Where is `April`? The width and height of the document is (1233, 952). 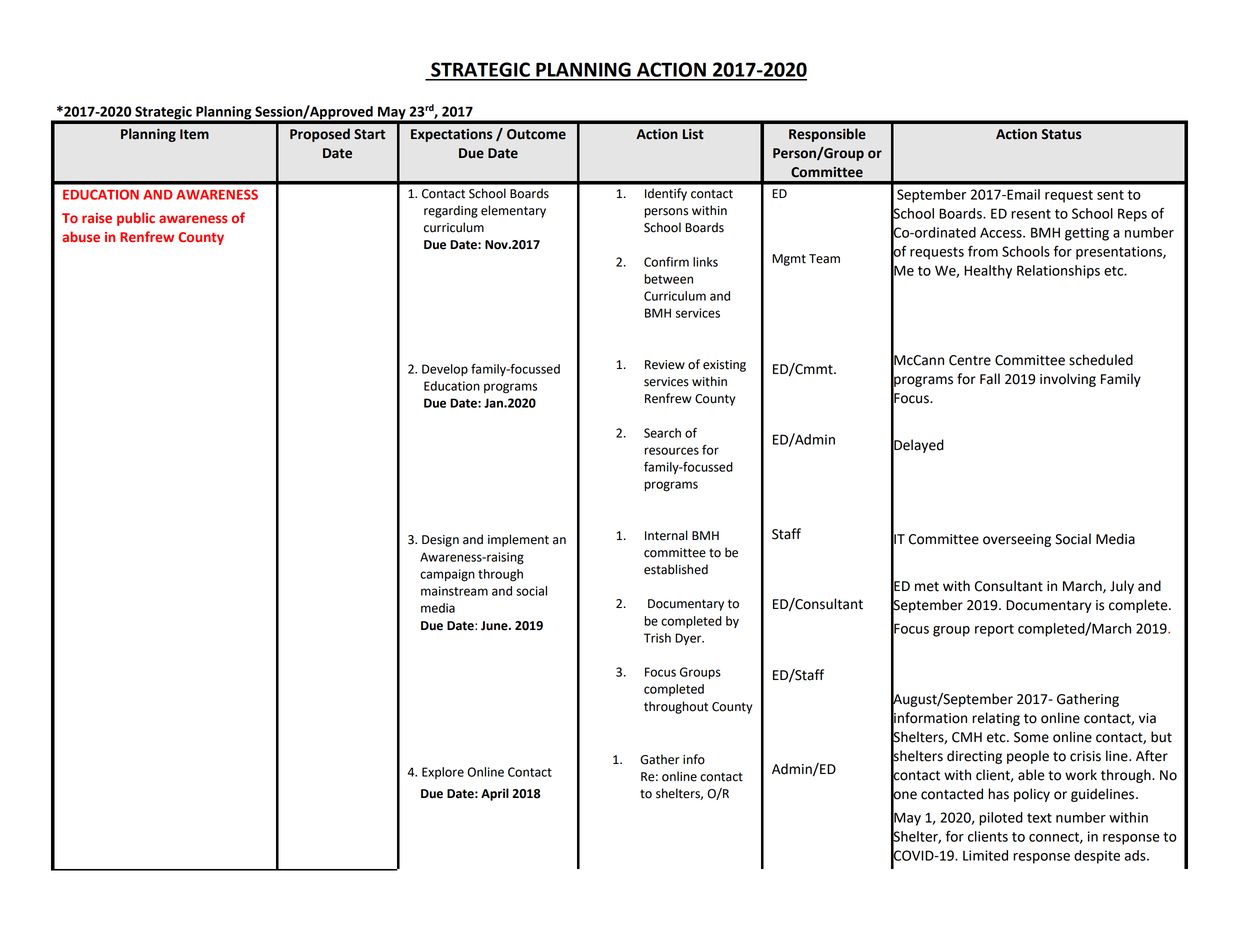 April is located at coordinates (495, 794).
